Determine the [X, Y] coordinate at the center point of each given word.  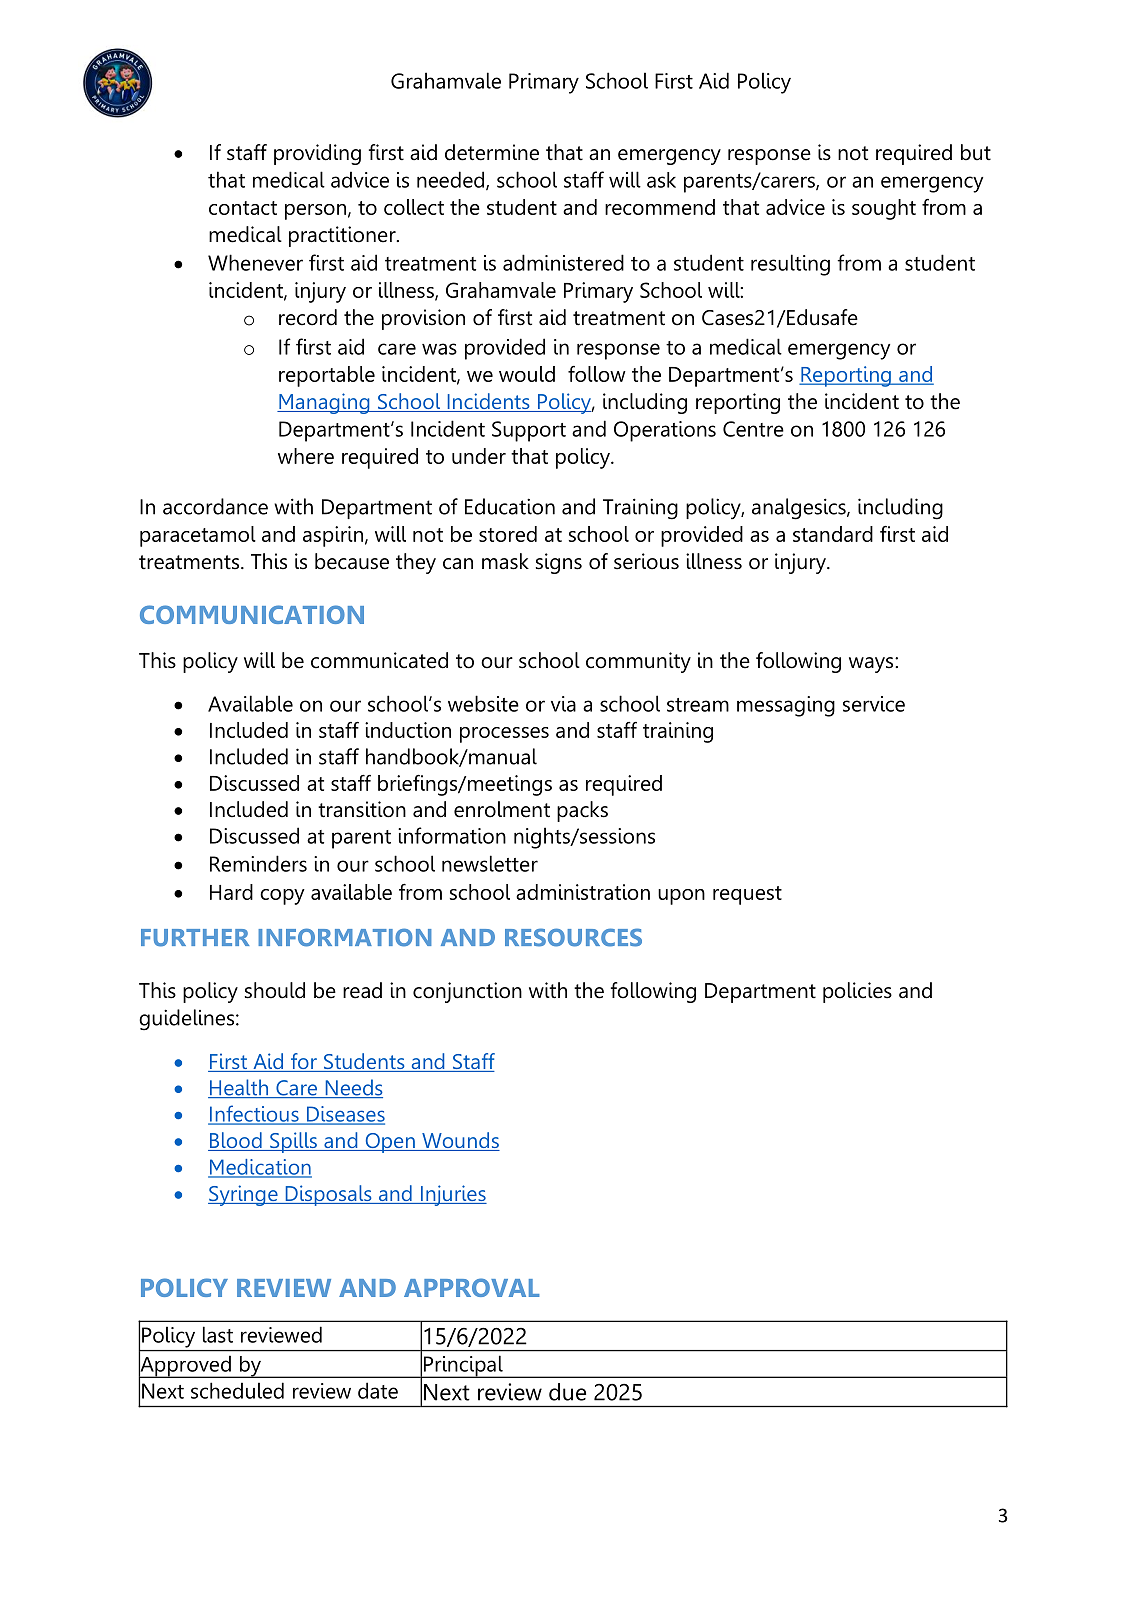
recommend [660, 207]
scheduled [237, 1390]
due [567, 1392]
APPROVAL [472, 1287]
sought [884, 209]
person [315, 212]
